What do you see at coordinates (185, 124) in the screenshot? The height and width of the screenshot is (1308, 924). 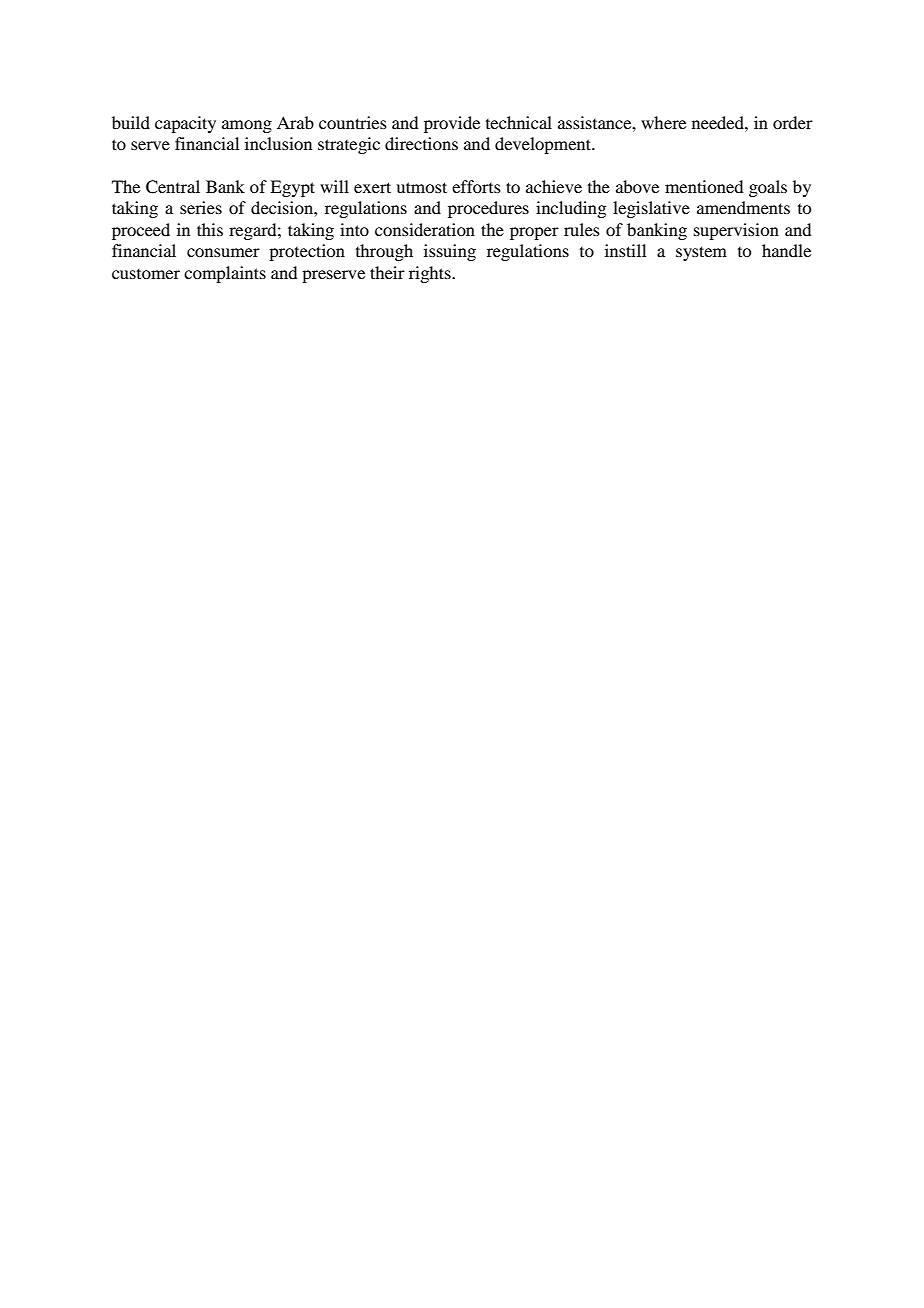 I see `capacity` at bounding box center [185, 124].
